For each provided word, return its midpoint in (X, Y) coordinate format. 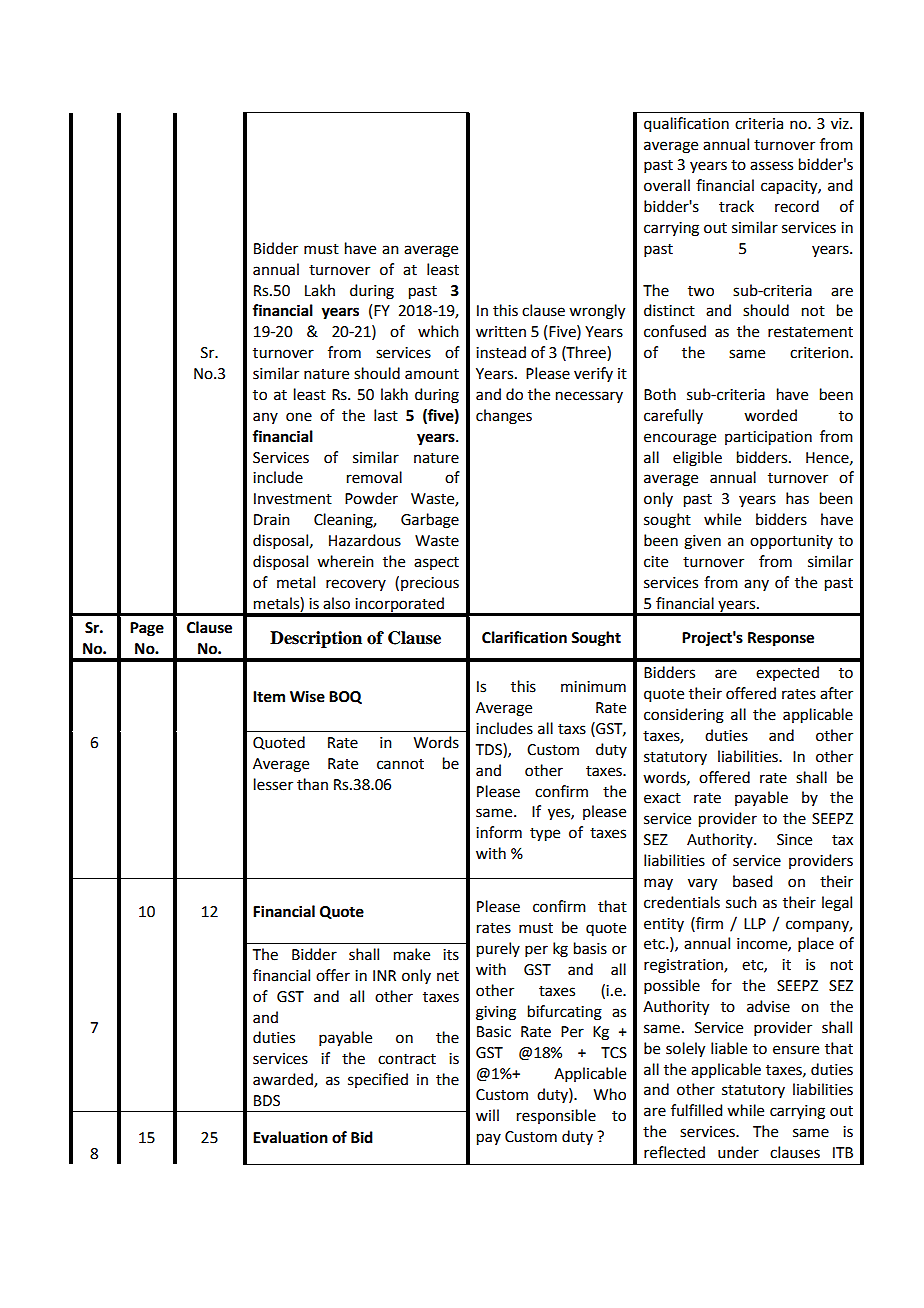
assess (771, 166)
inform (499, 832)
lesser (273, 784)
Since (794, 840)
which (438, 331)
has (797, 498)
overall (667, 185)
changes (504, 417)
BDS (267, 1101)
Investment (293, 499)
